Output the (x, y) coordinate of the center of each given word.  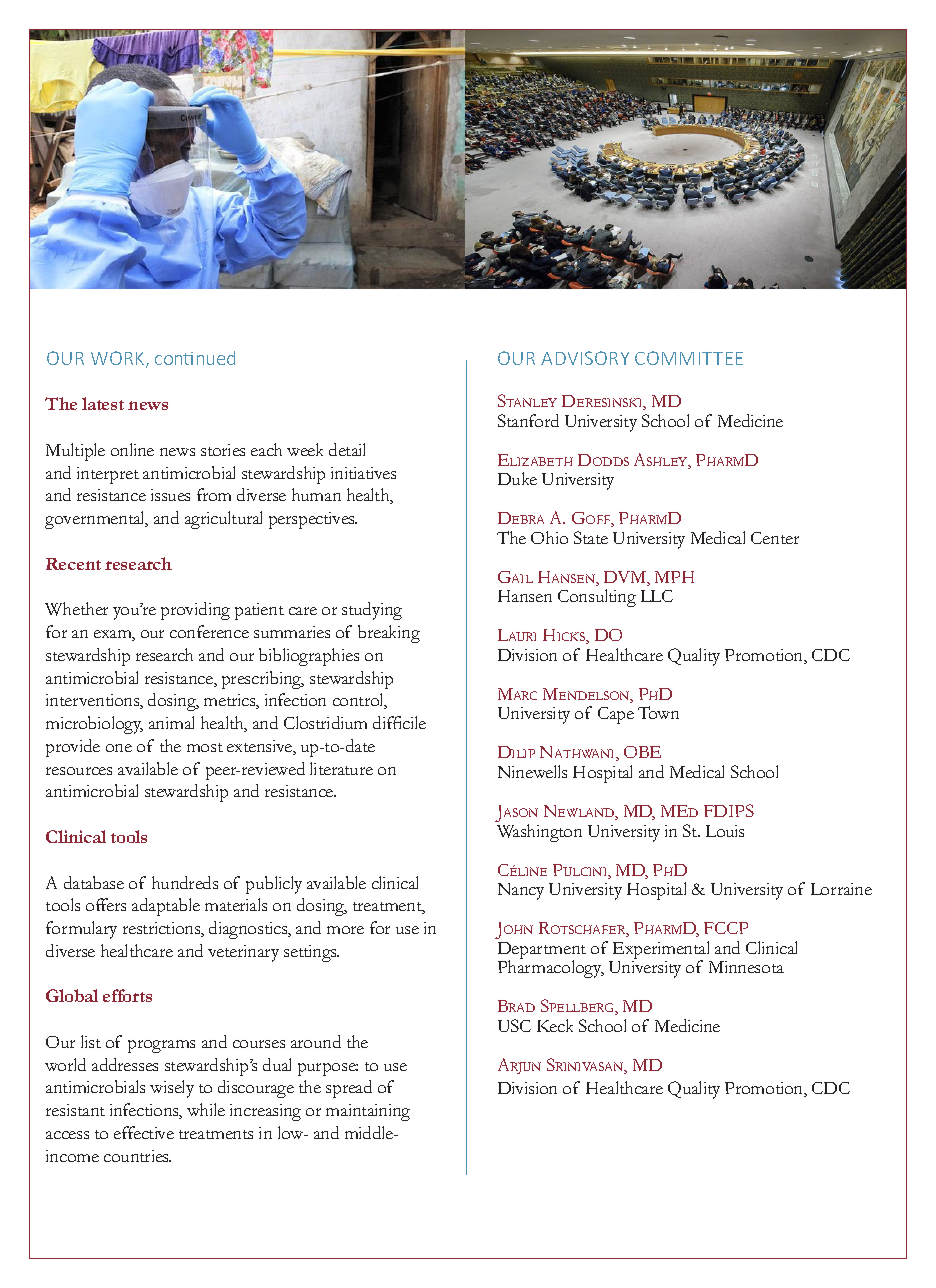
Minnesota (746, 967)
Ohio (549, 537)
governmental (96, 520)
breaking (389, 634)
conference (209, 631)
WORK (119, 359)
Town (658, 712)
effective (144, 1132)
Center (775, 538)
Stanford (528, 420)
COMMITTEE (689, 358)
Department (542, 952)
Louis (725, 831)
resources (79, 771)
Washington (539, 833)
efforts (127, 995)
